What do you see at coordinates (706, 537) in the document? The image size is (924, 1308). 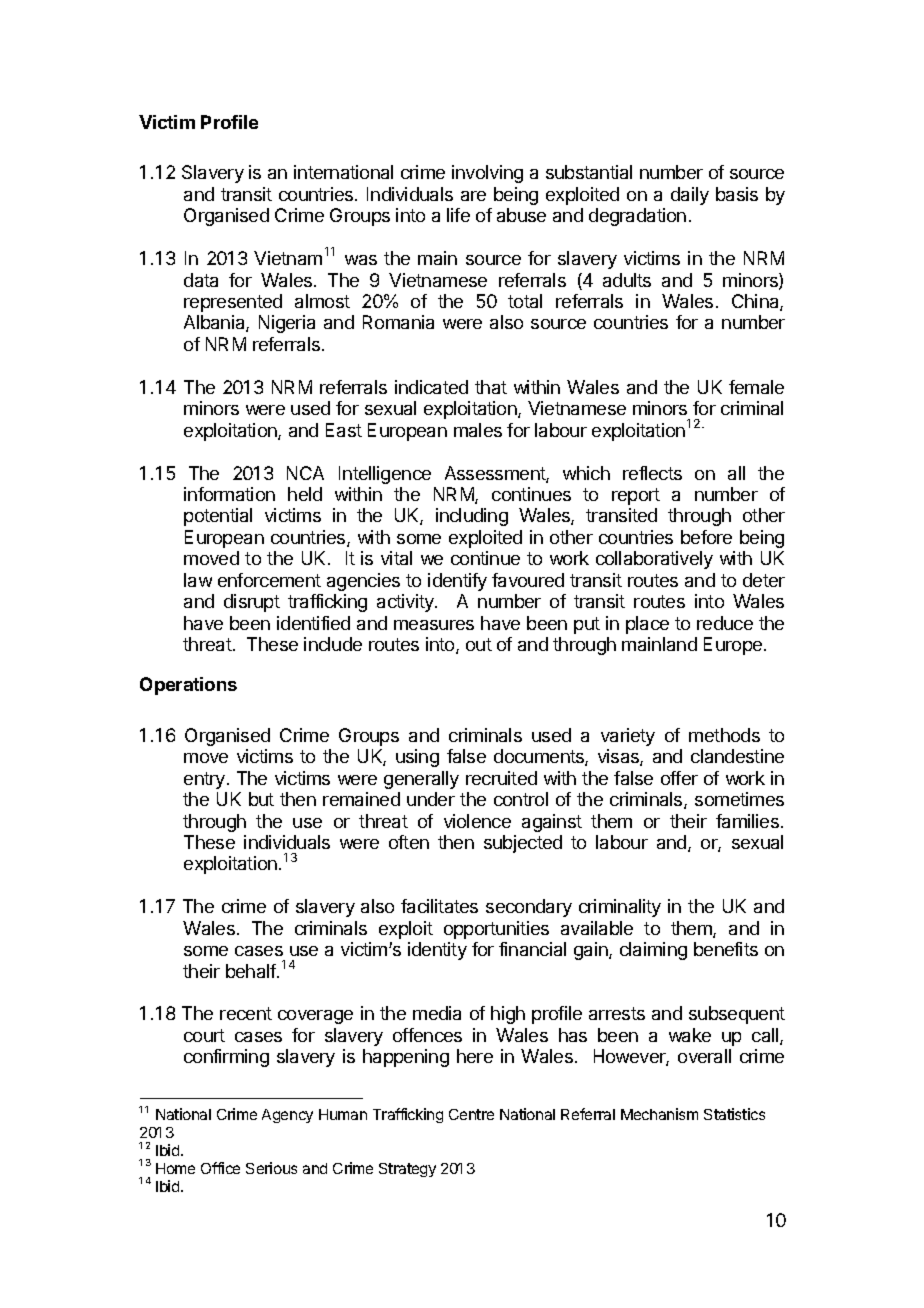 I see `before` at bounding box center [706, 537].
